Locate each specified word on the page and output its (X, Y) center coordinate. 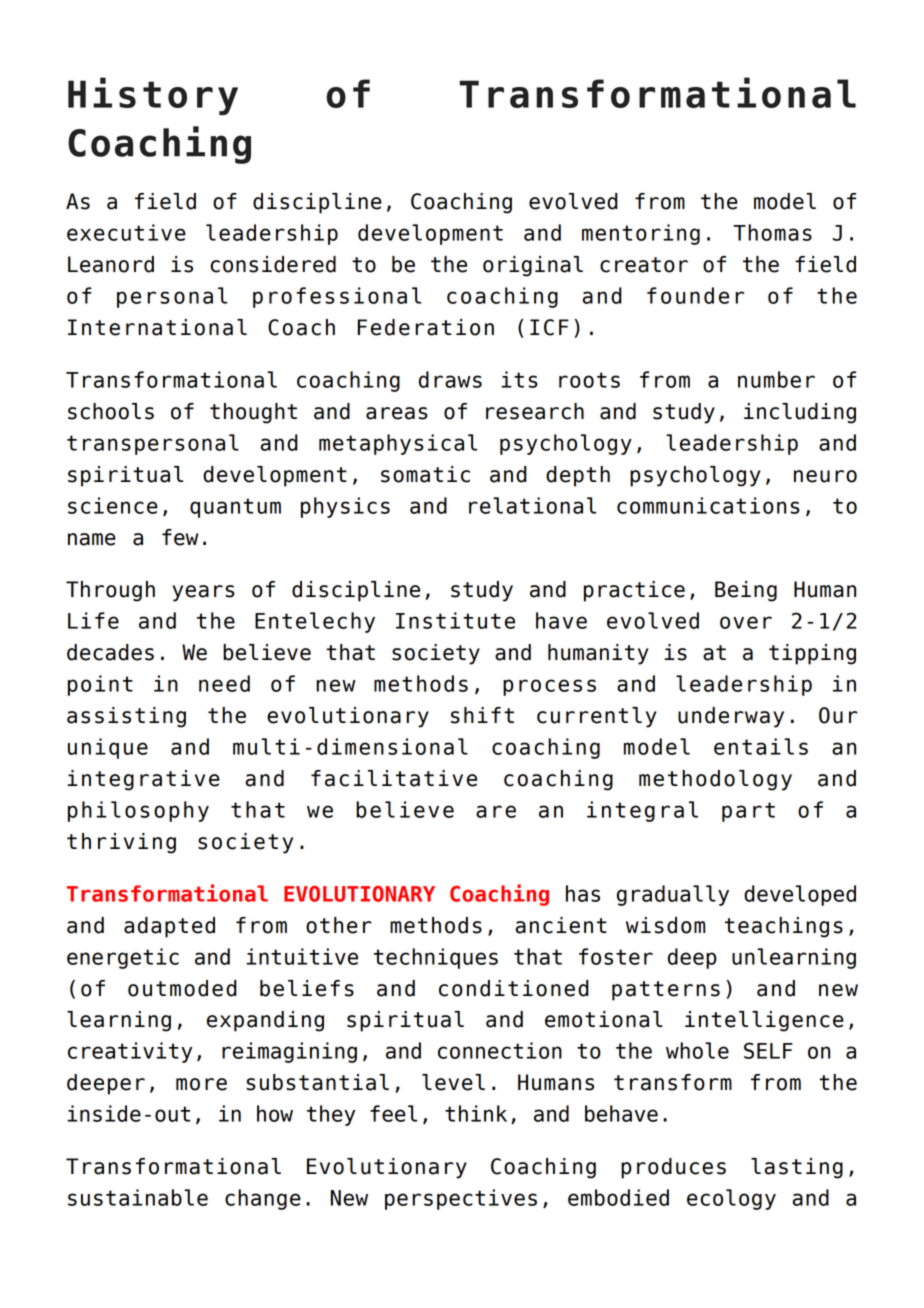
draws (450, 379)
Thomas (772, 232)
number (776, 379)
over (746, 622)
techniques (436, 958)
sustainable (138, 1197)
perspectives (461, 1199)
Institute (455, 620)
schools (111, 411)
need (224, 683)
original (533, 266)
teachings (784, 927)
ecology (731, 1199)
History (153, 96)
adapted (169, 927)
